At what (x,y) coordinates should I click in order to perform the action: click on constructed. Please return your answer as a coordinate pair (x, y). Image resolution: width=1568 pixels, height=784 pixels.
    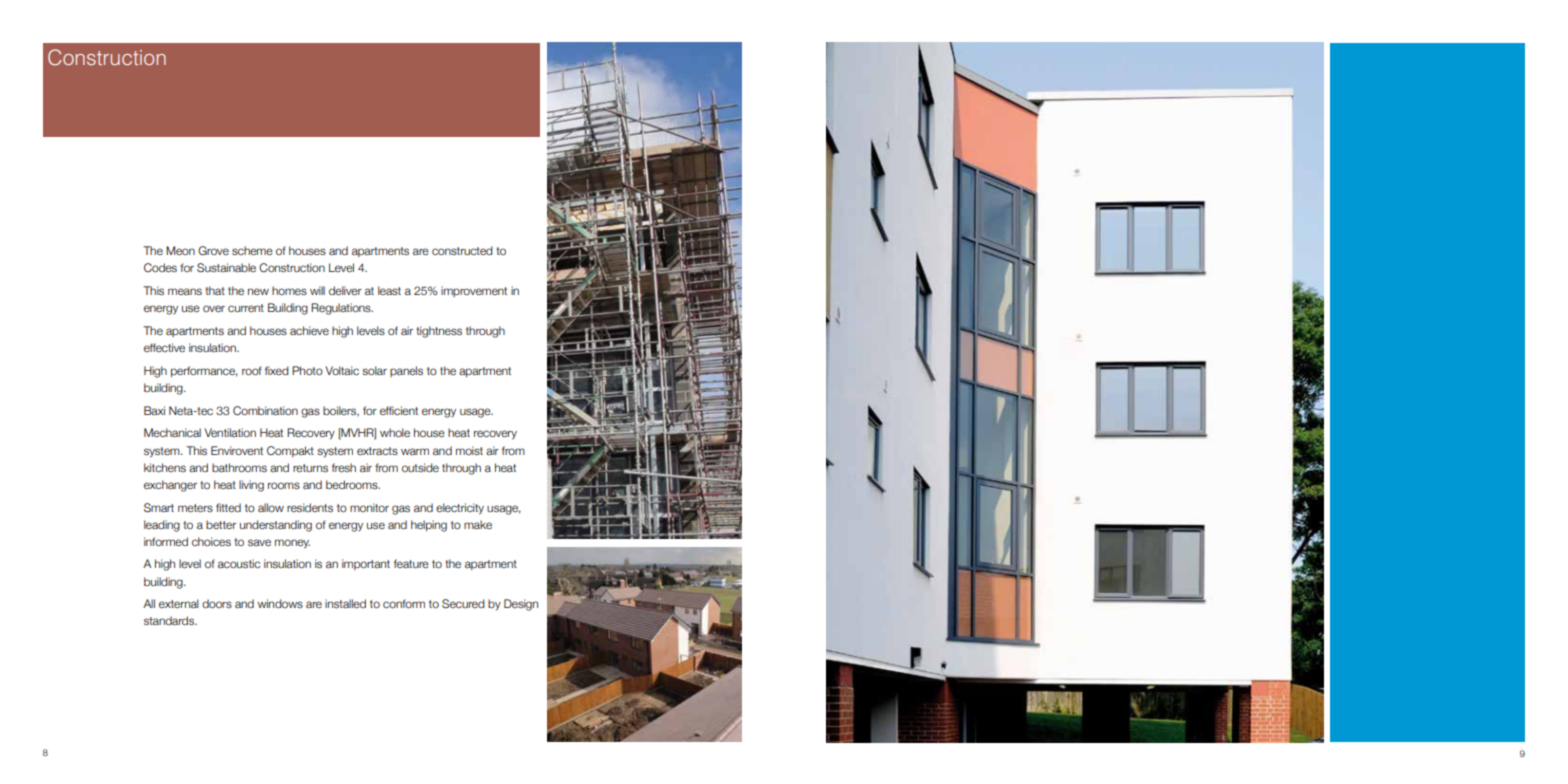
    Looking at the image, I should click on (462, 250).
